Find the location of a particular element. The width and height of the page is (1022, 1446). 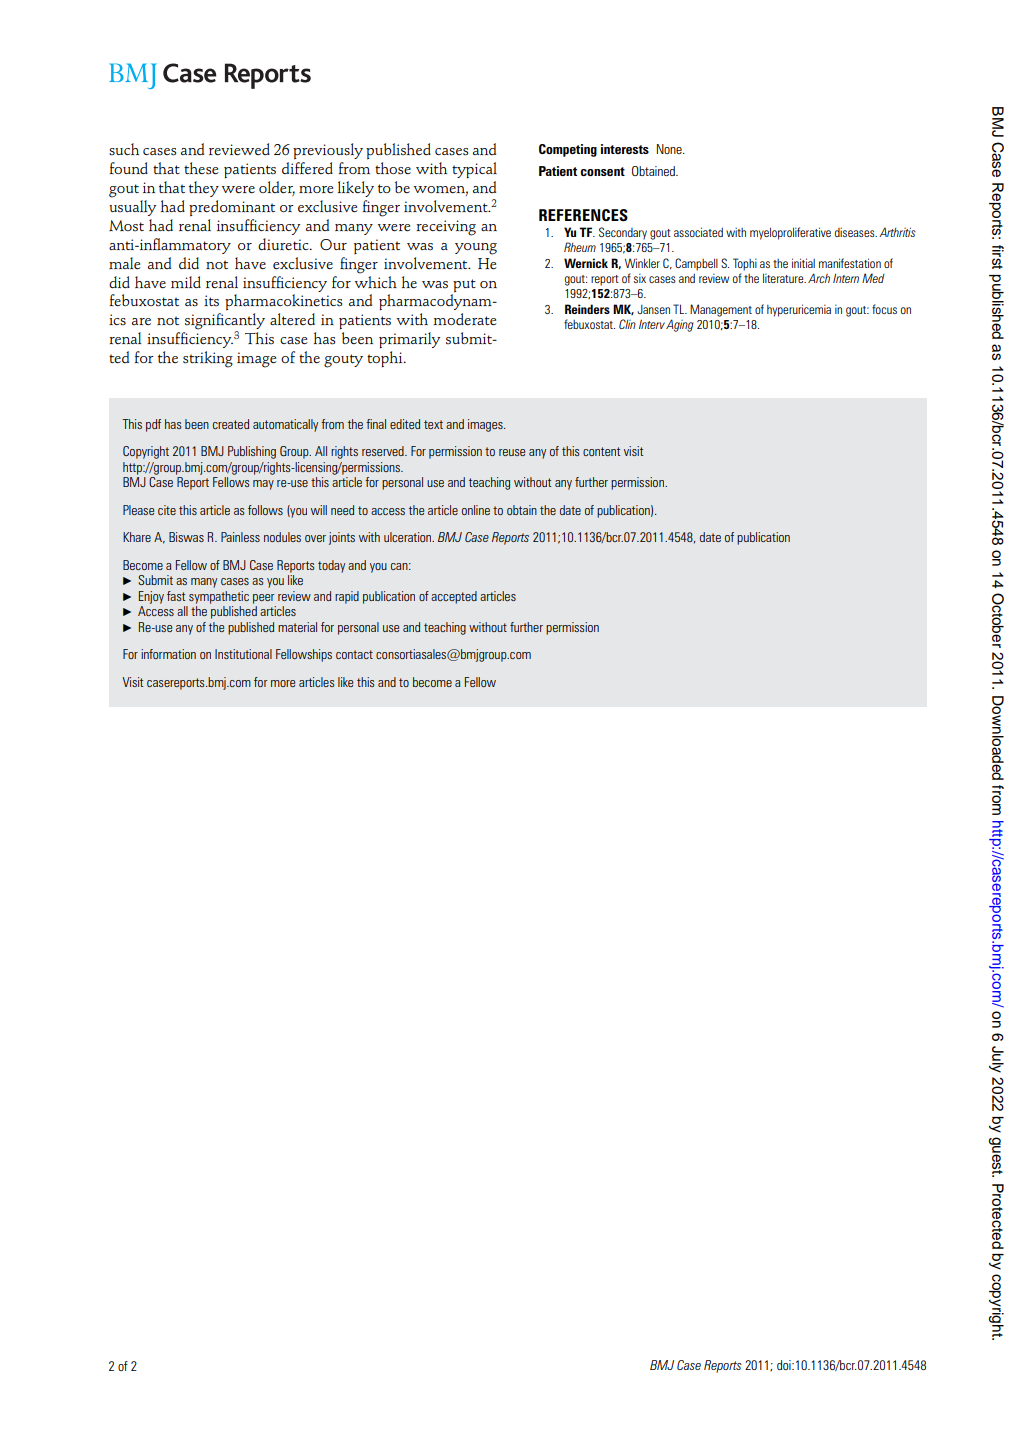

may is located at coordinates (263, 485).
